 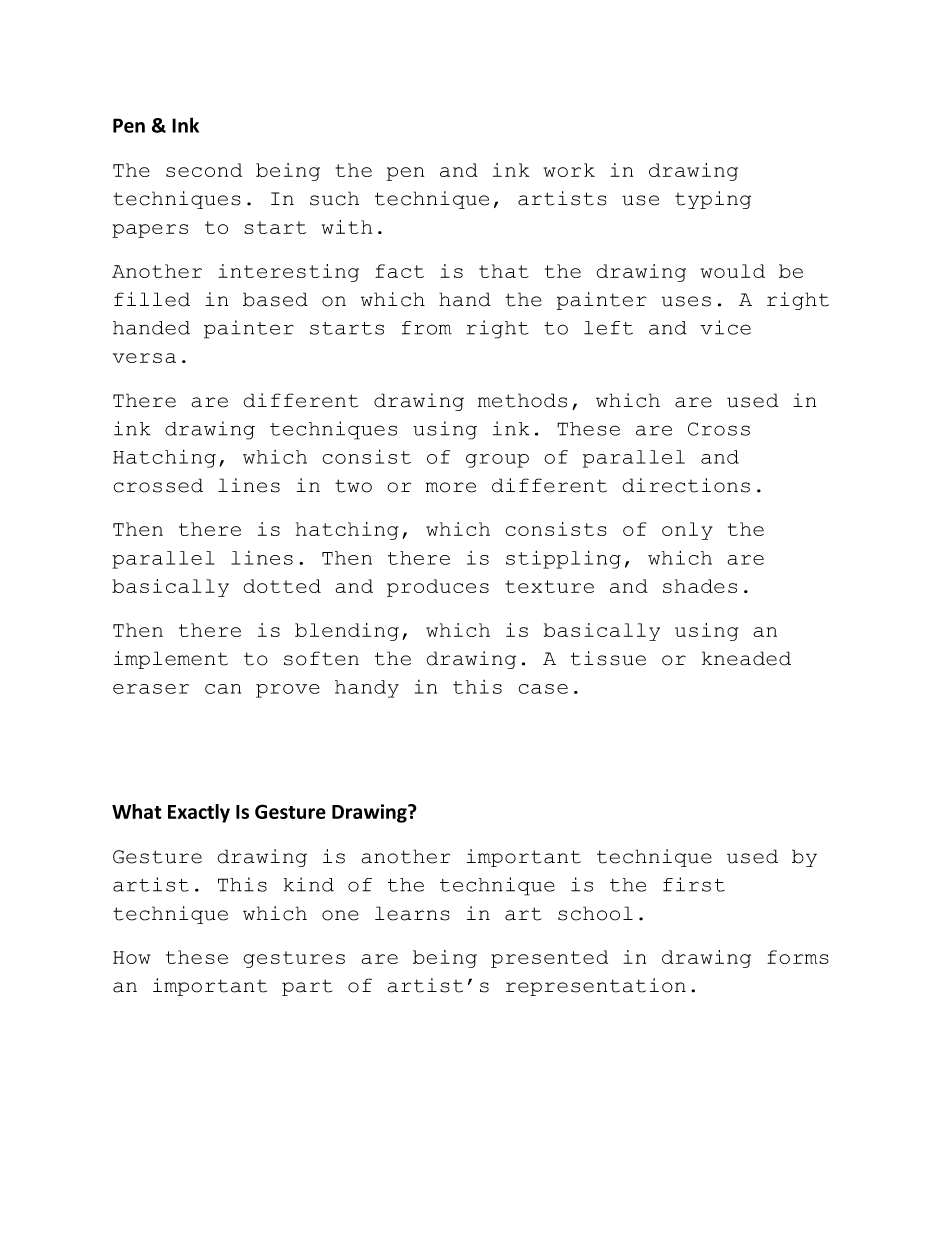 What do you see at coordinates (569, 170) in the image?
I see `work` at bounding box center [569, 170].
